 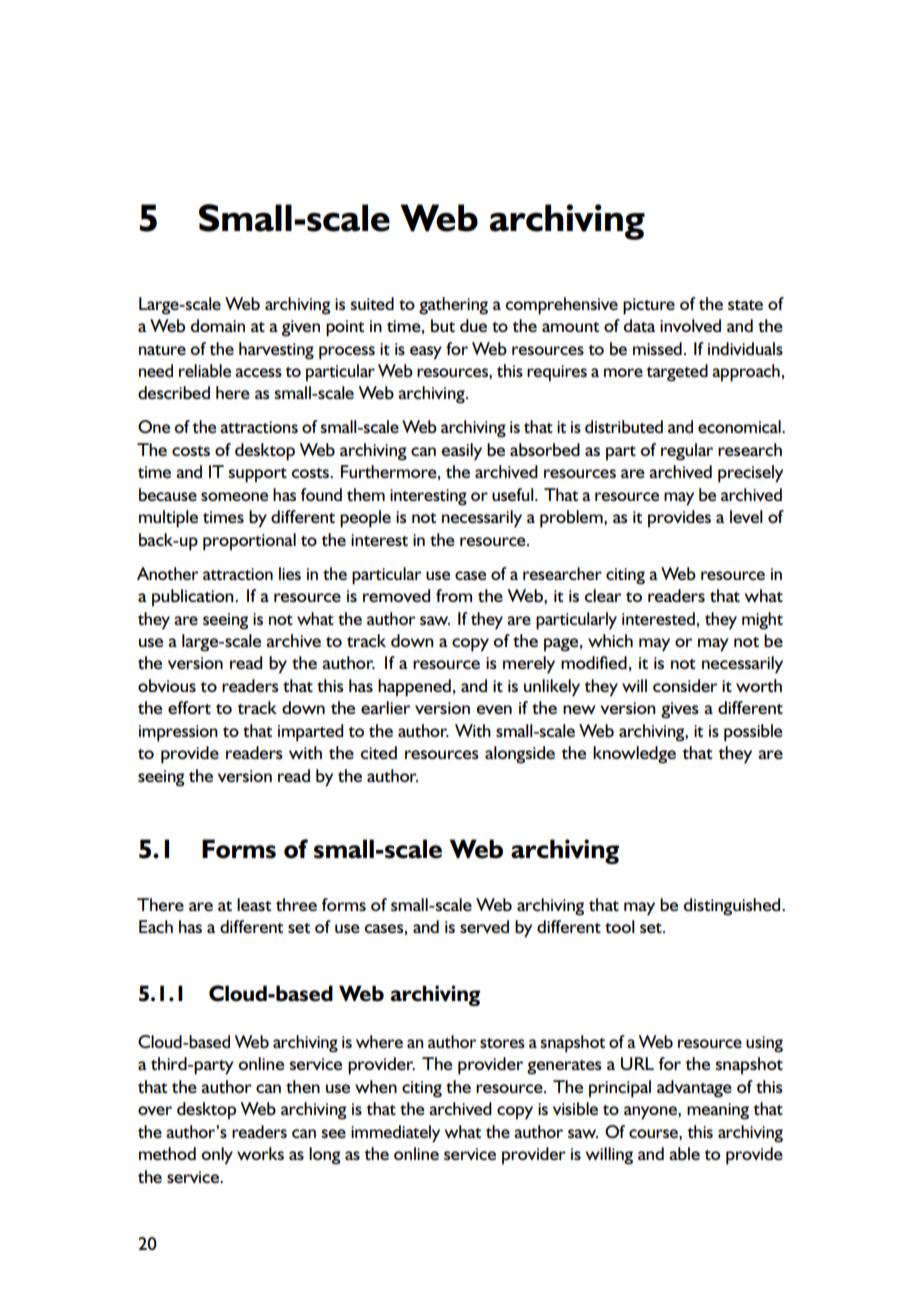 I want to click on level, so click(x=746, y=516).
